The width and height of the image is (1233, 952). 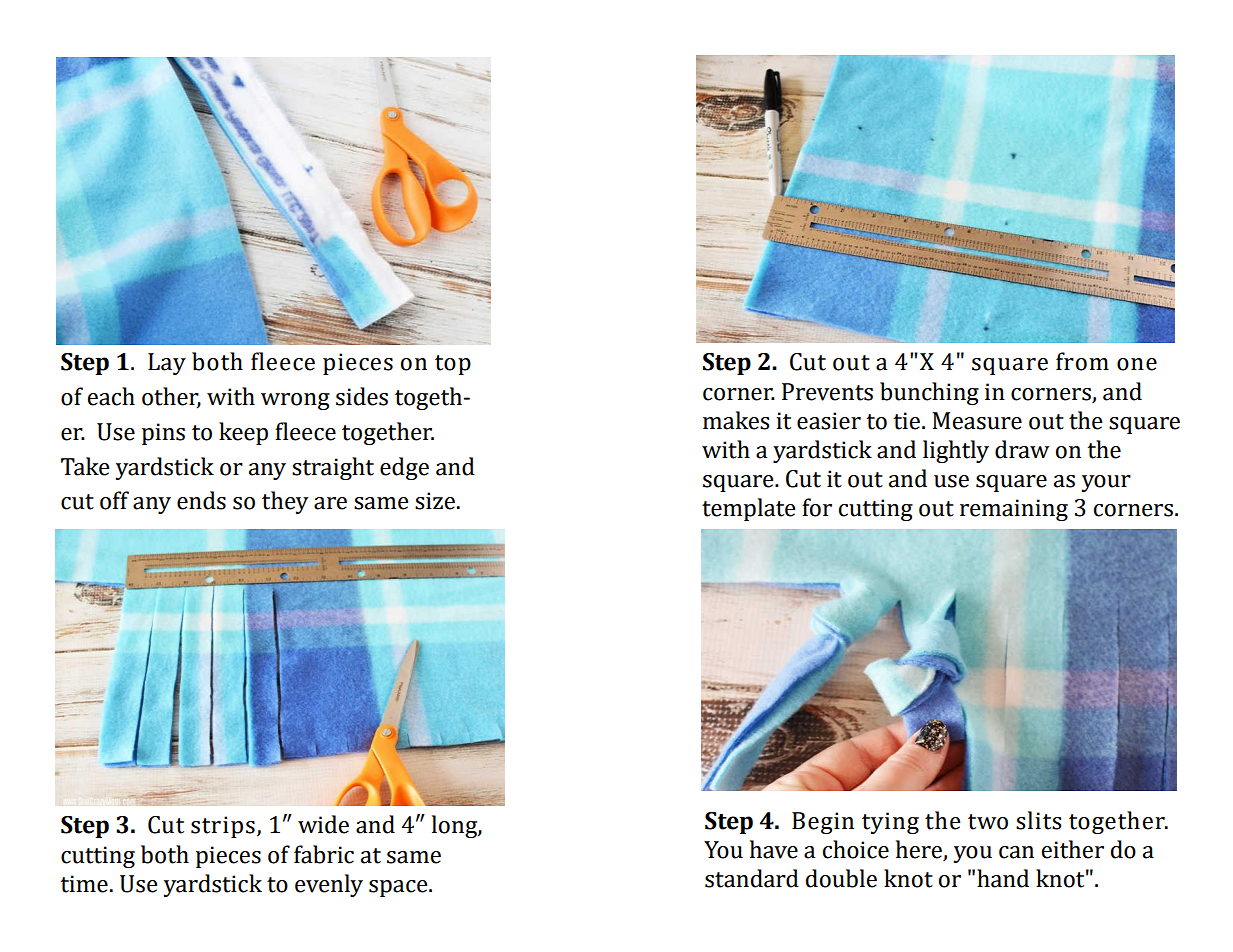 I want to click on evenly, so click(x=329, y=885).
